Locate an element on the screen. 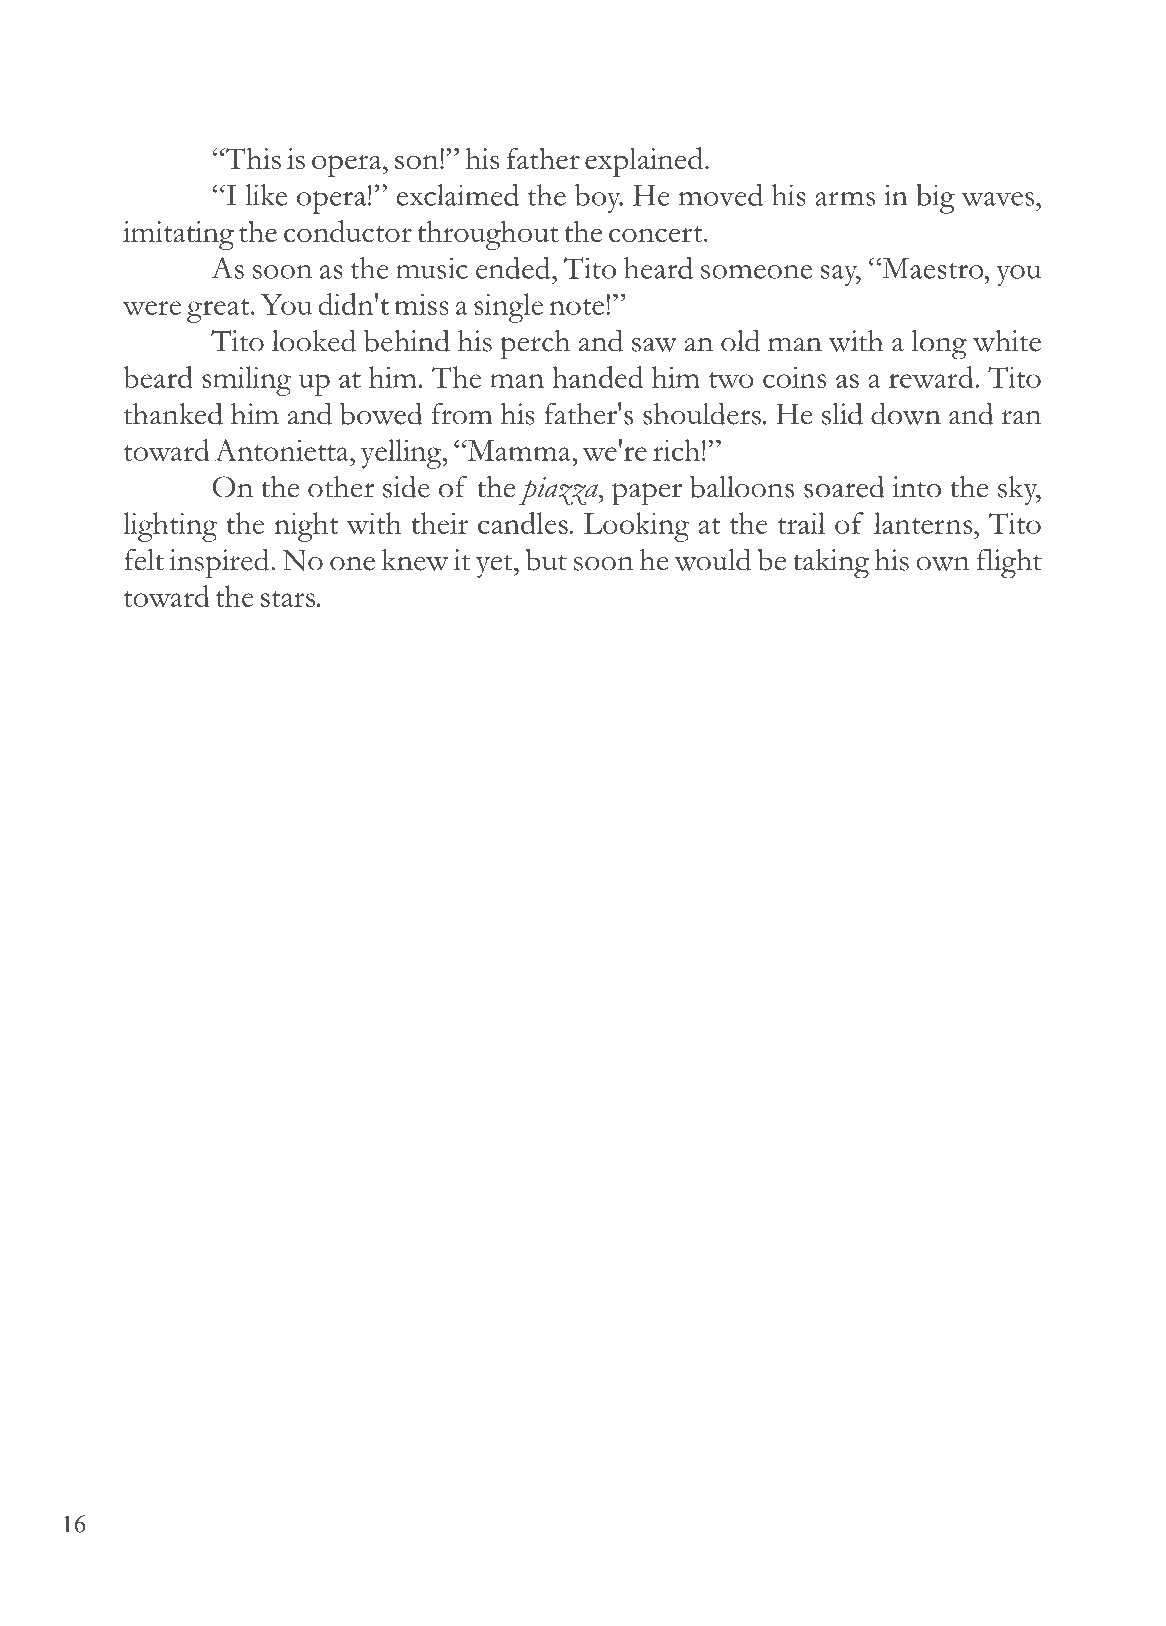  into is located at coordinates (916, 487).
